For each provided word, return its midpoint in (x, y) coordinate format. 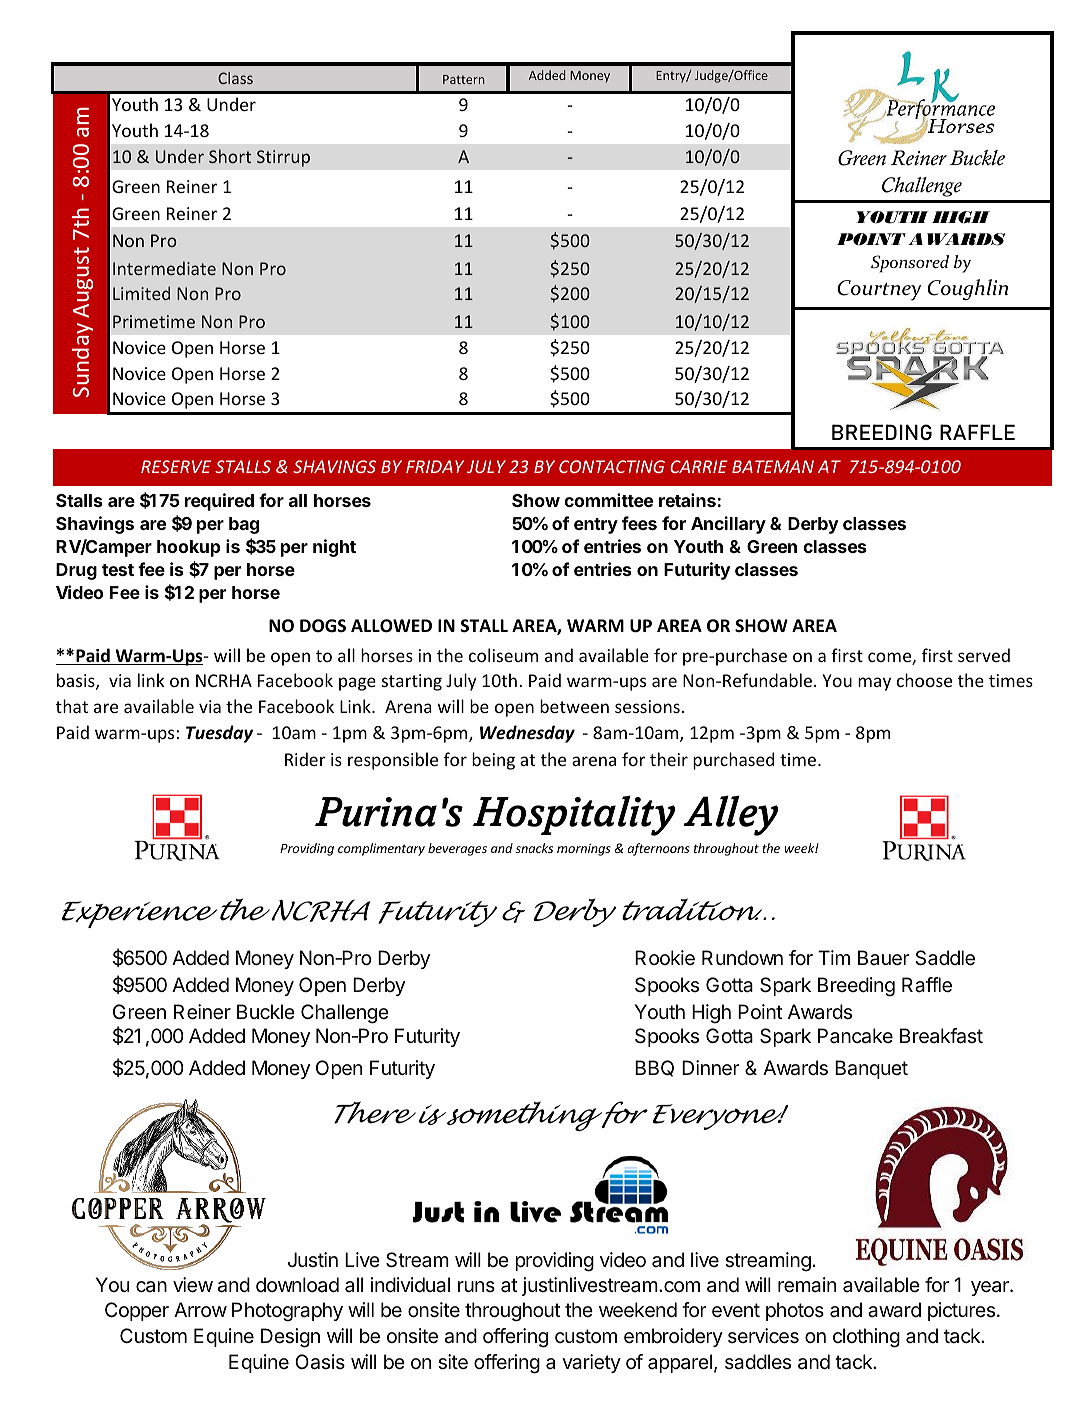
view (193, 1285)
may (874, 684)
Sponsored (910, 264)
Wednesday (527, 734)
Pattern (464, 79)
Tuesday (219, 734)
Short (230, 156)
